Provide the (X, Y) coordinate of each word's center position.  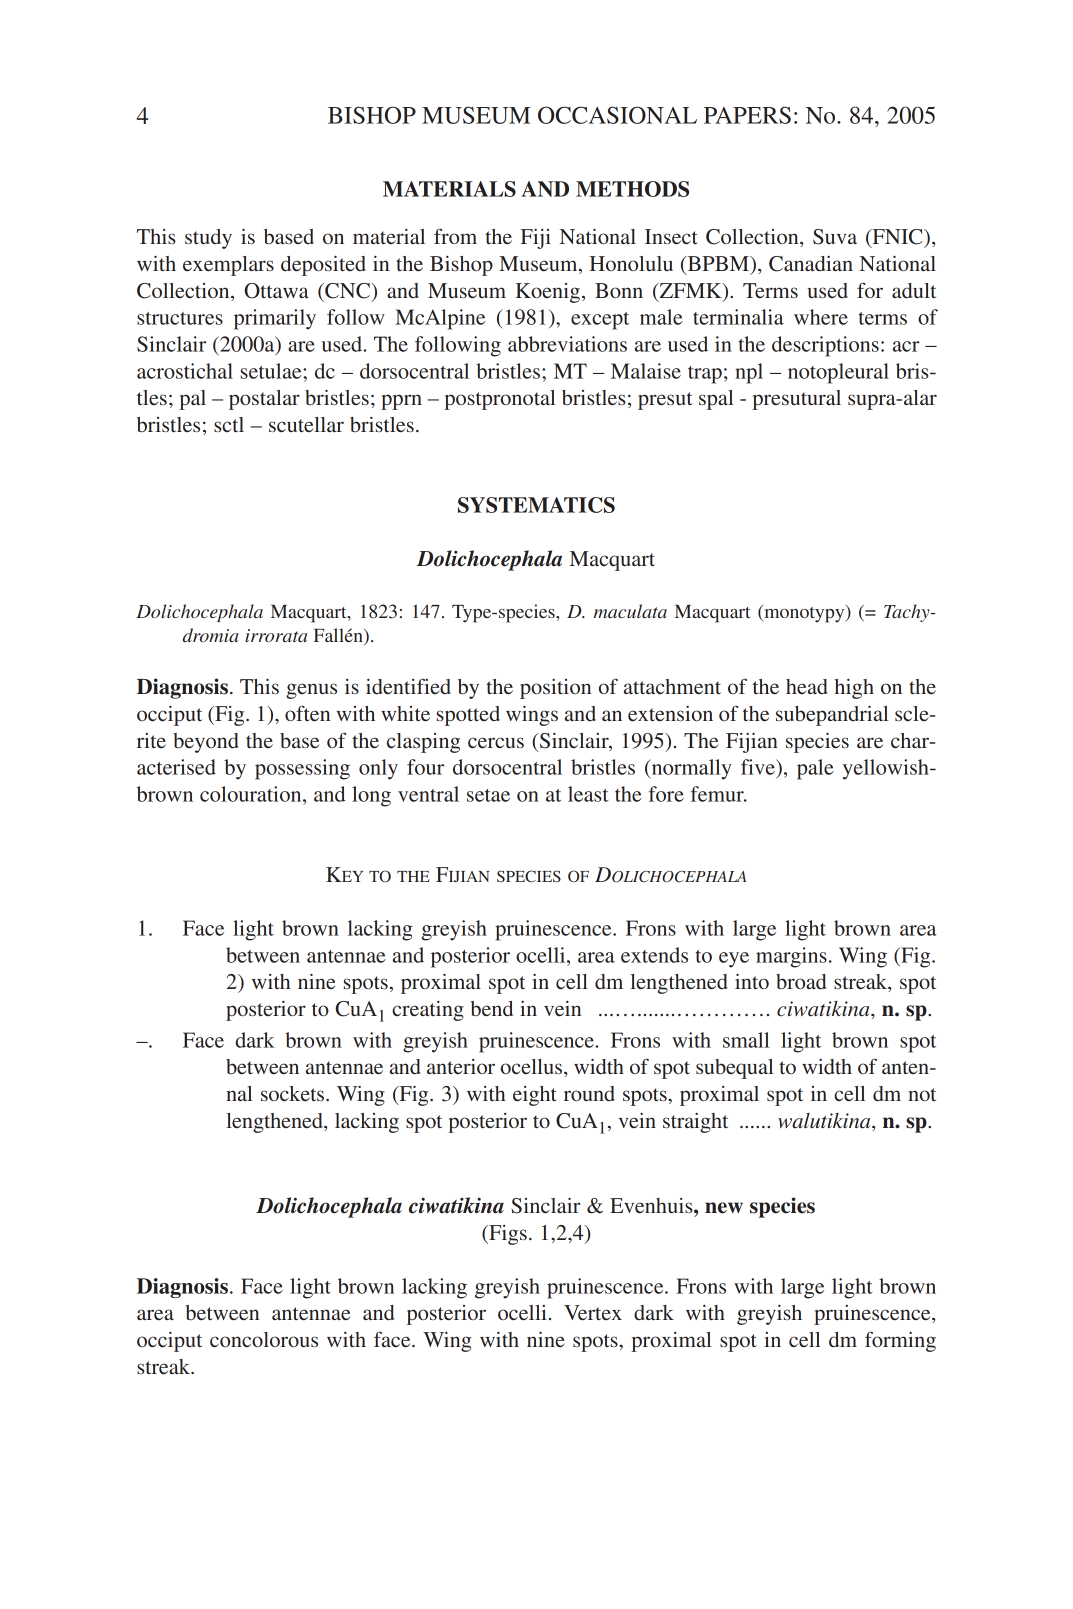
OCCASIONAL (617, 115)
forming (900, 1341)
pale (815, 769)
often (307, 713)
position (555, 689)
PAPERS (747, 115)
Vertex (593, 1313)
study (208, 239)
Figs (507, 1235)
